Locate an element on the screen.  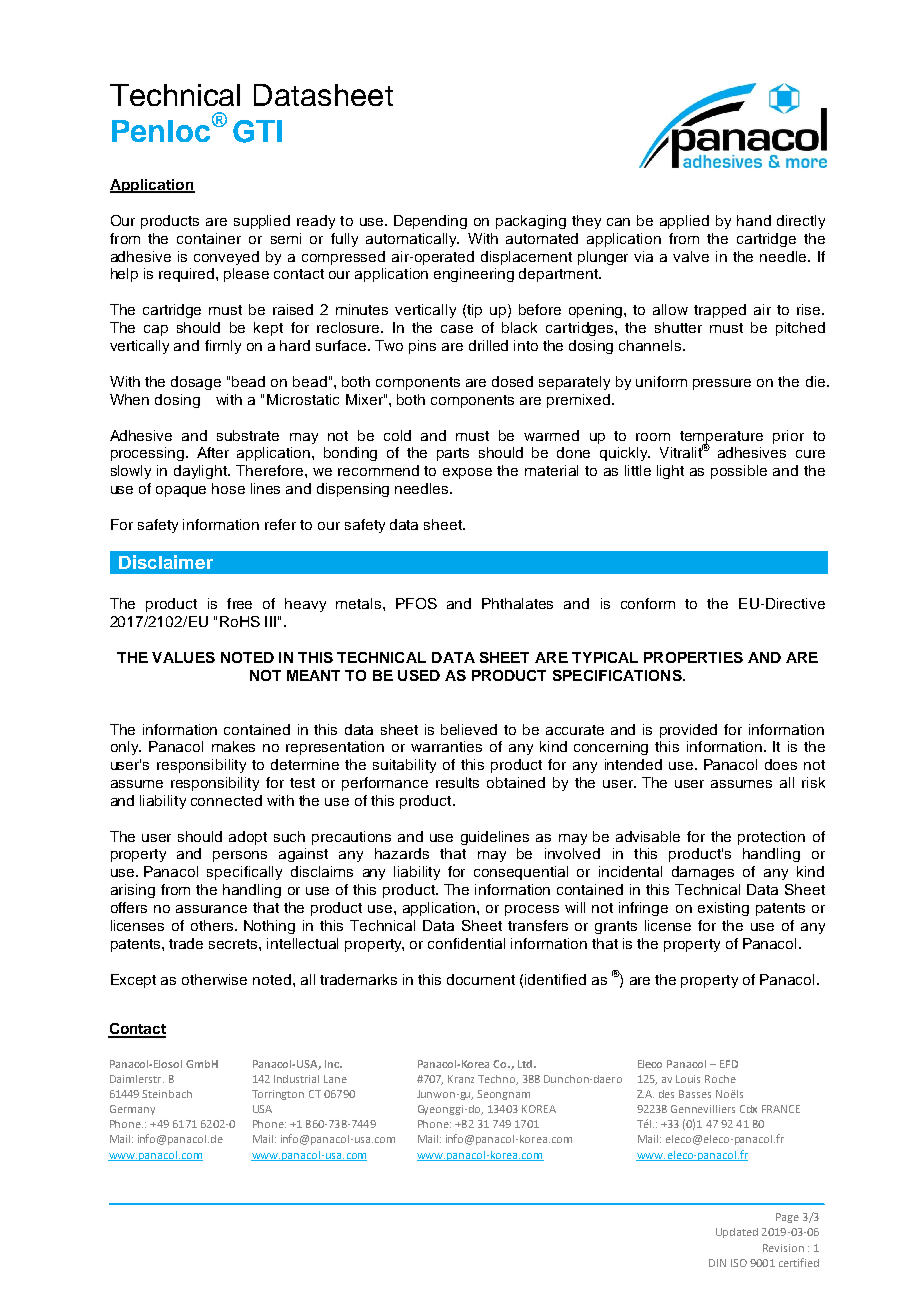
Germany is located at coordinates (132, 1110).
